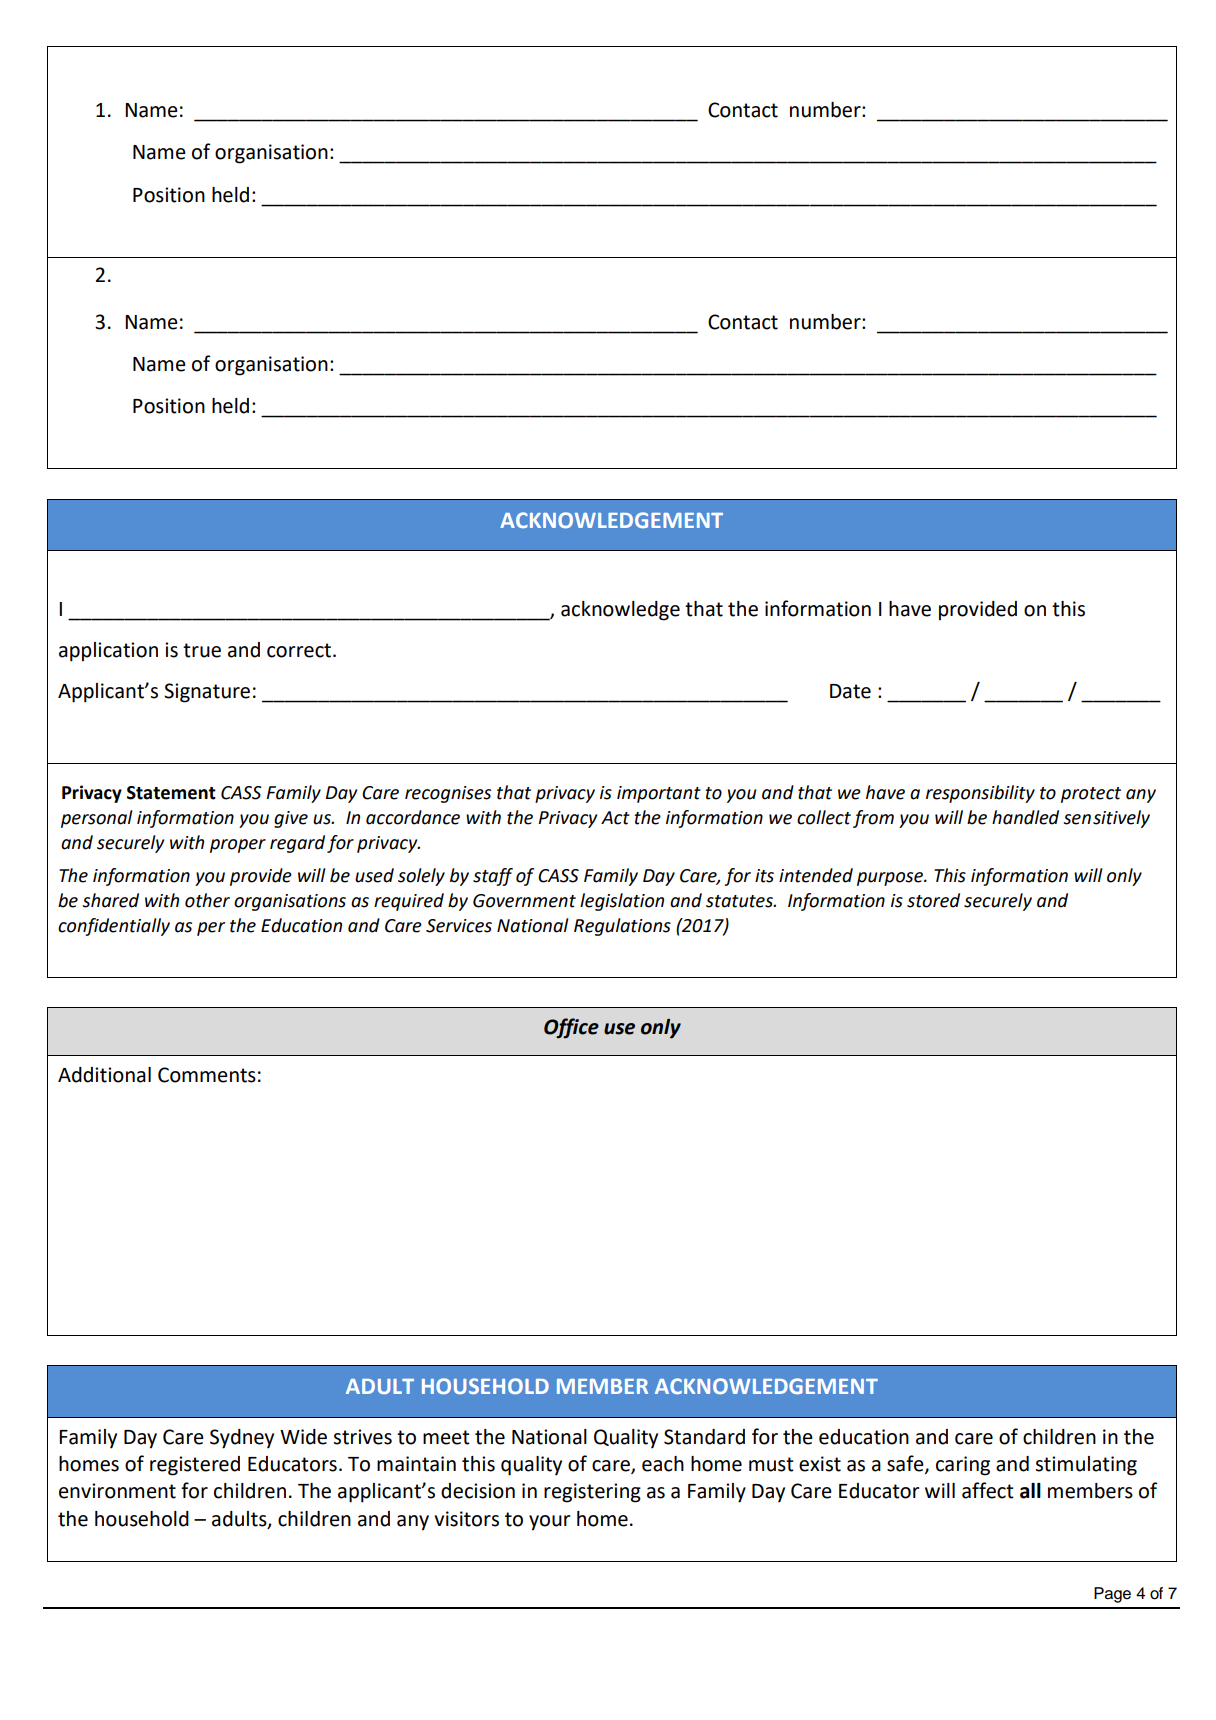 The height and width of the page is (1720, 1216). Describe the element at coordinates (1112, 1595) in the page. I see `Page` at that location.
